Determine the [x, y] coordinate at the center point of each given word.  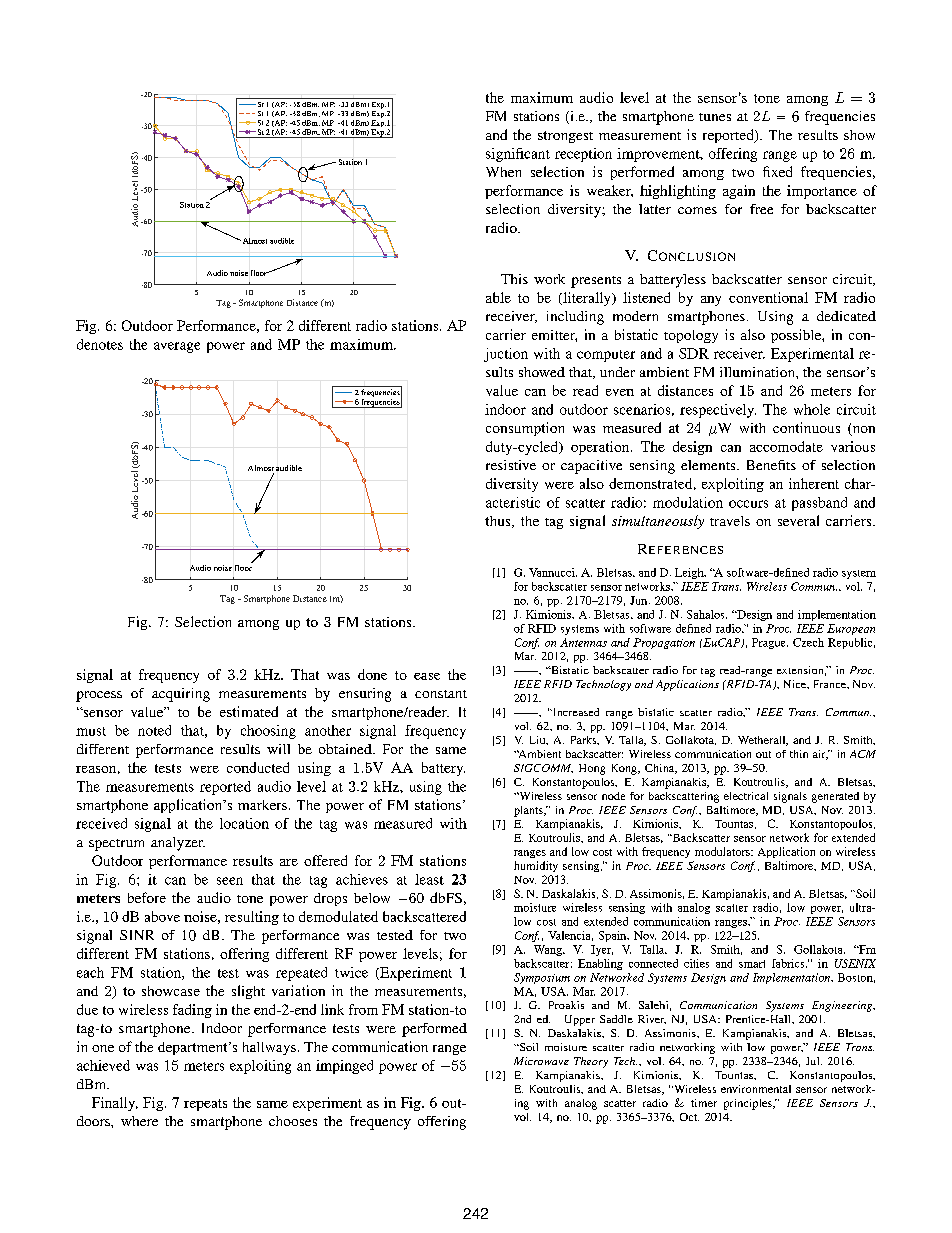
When [503, 172]
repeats [205, 1105]
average [177, 347]
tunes [715, 117]
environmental [756, 1089]
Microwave [541, 1061]
